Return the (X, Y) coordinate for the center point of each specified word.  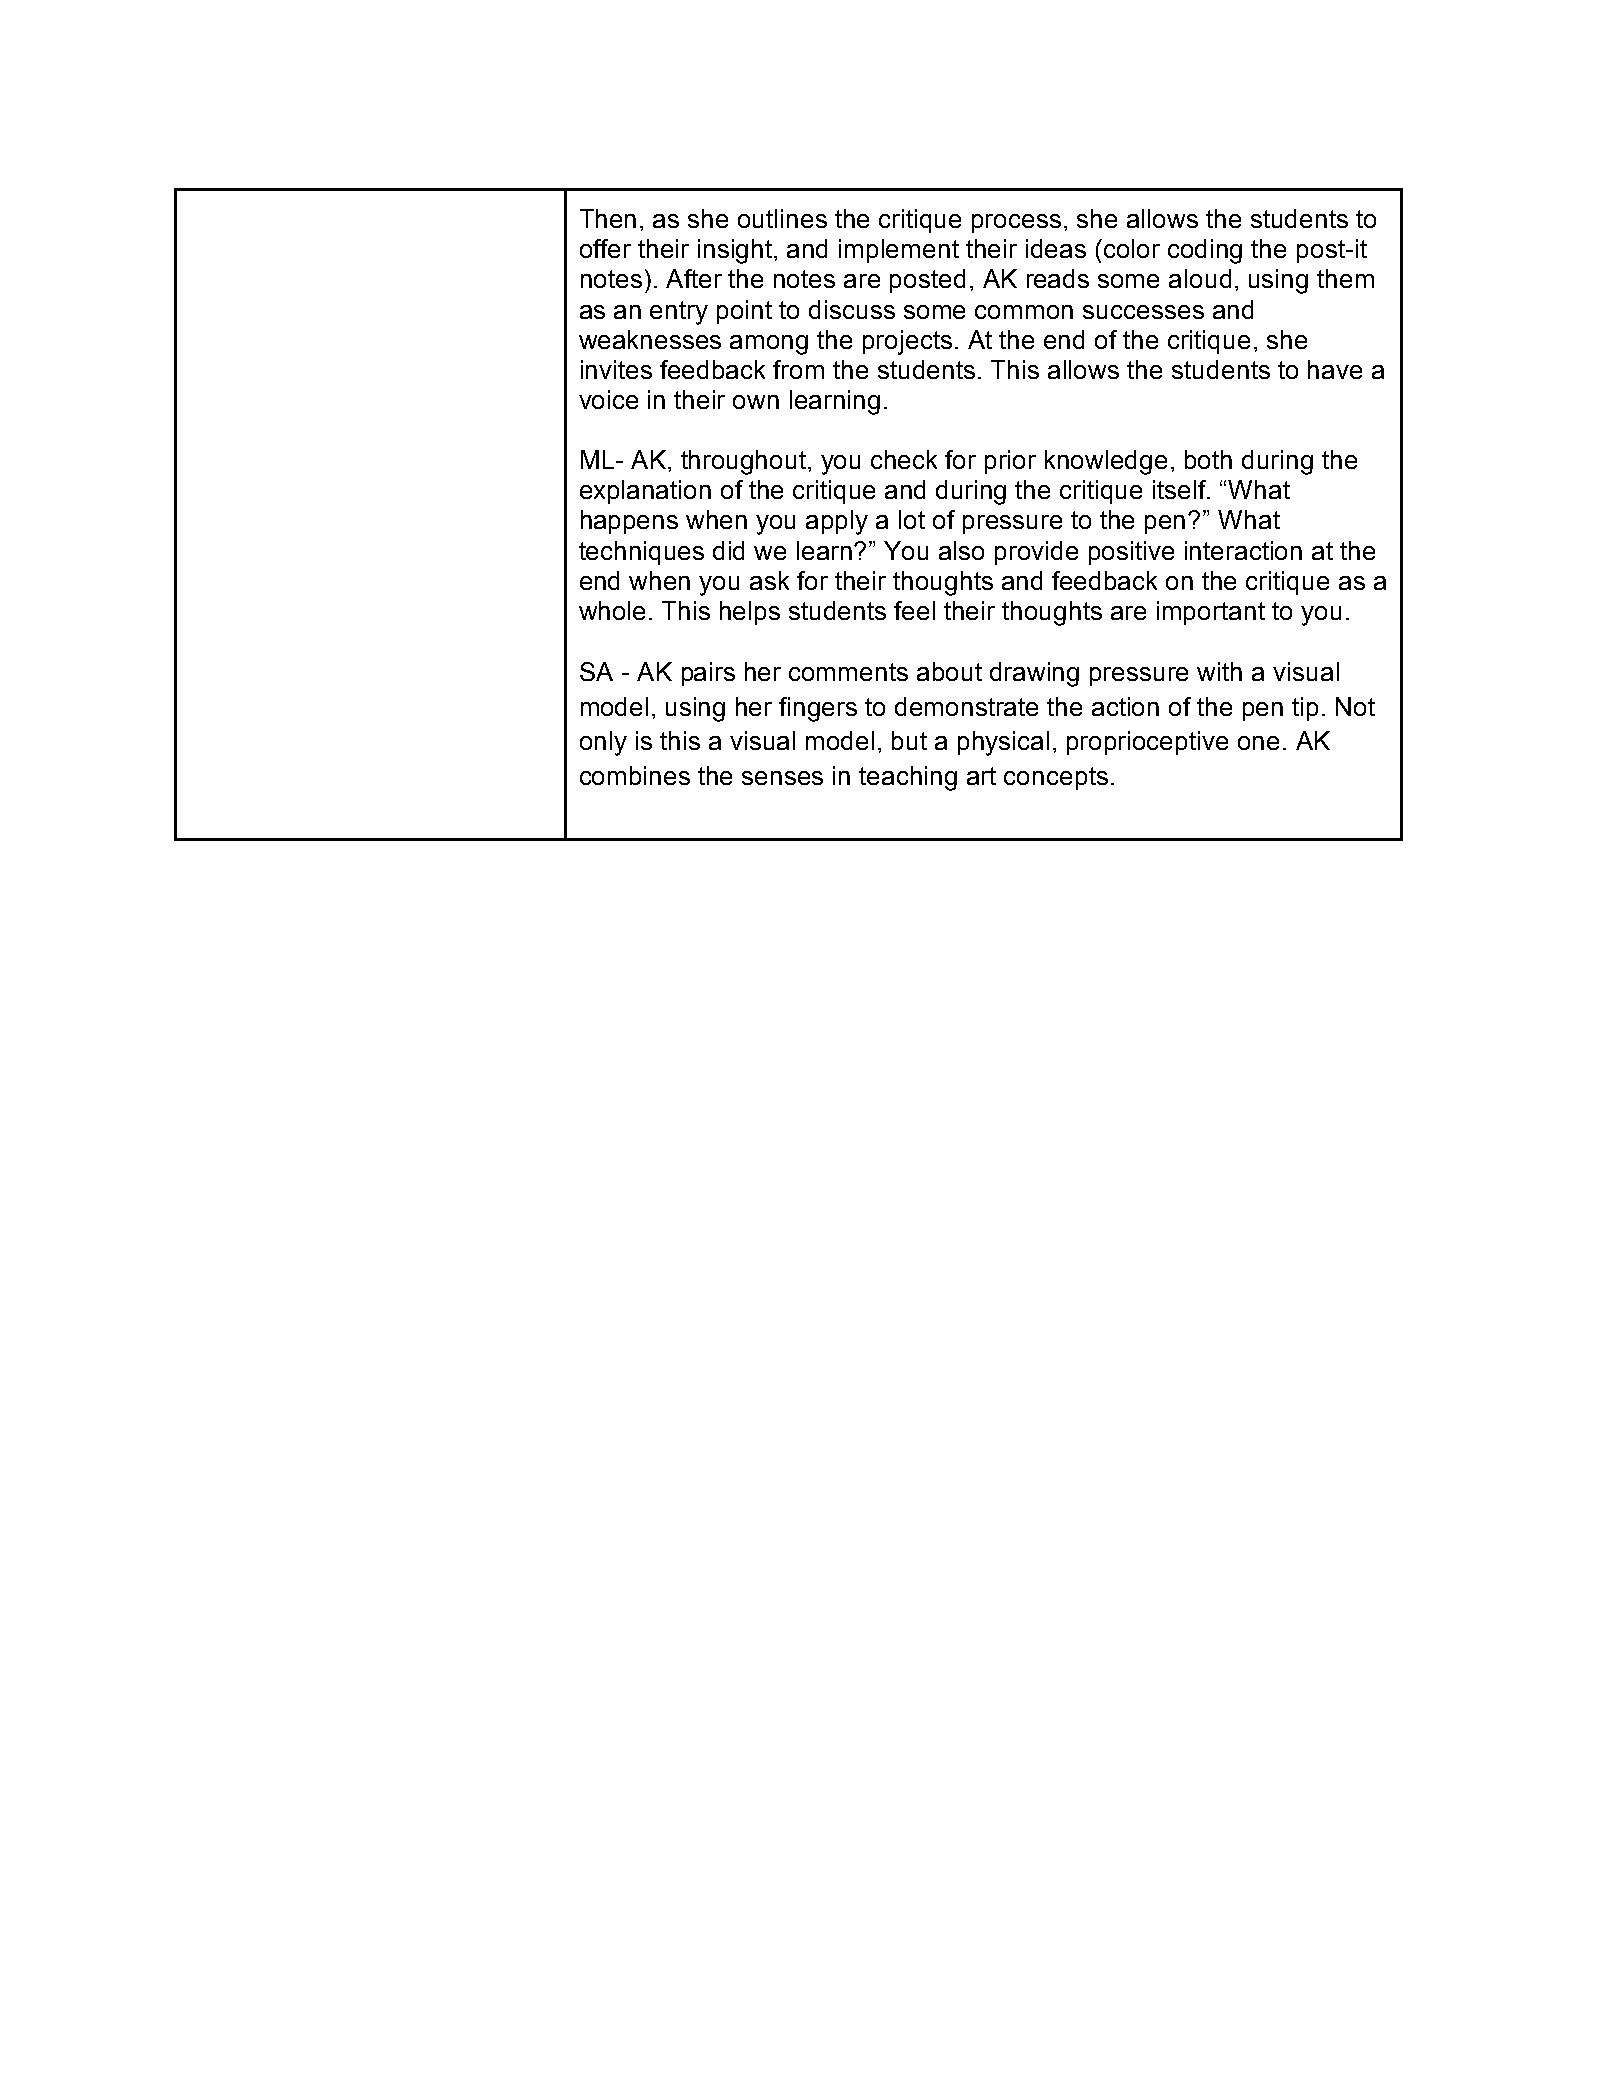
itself (1181, 489)
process (1016, 223)
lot (912, 519)
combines (635, 775)
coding (1205, 251)
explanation (645, 492)
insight (736, 251)
